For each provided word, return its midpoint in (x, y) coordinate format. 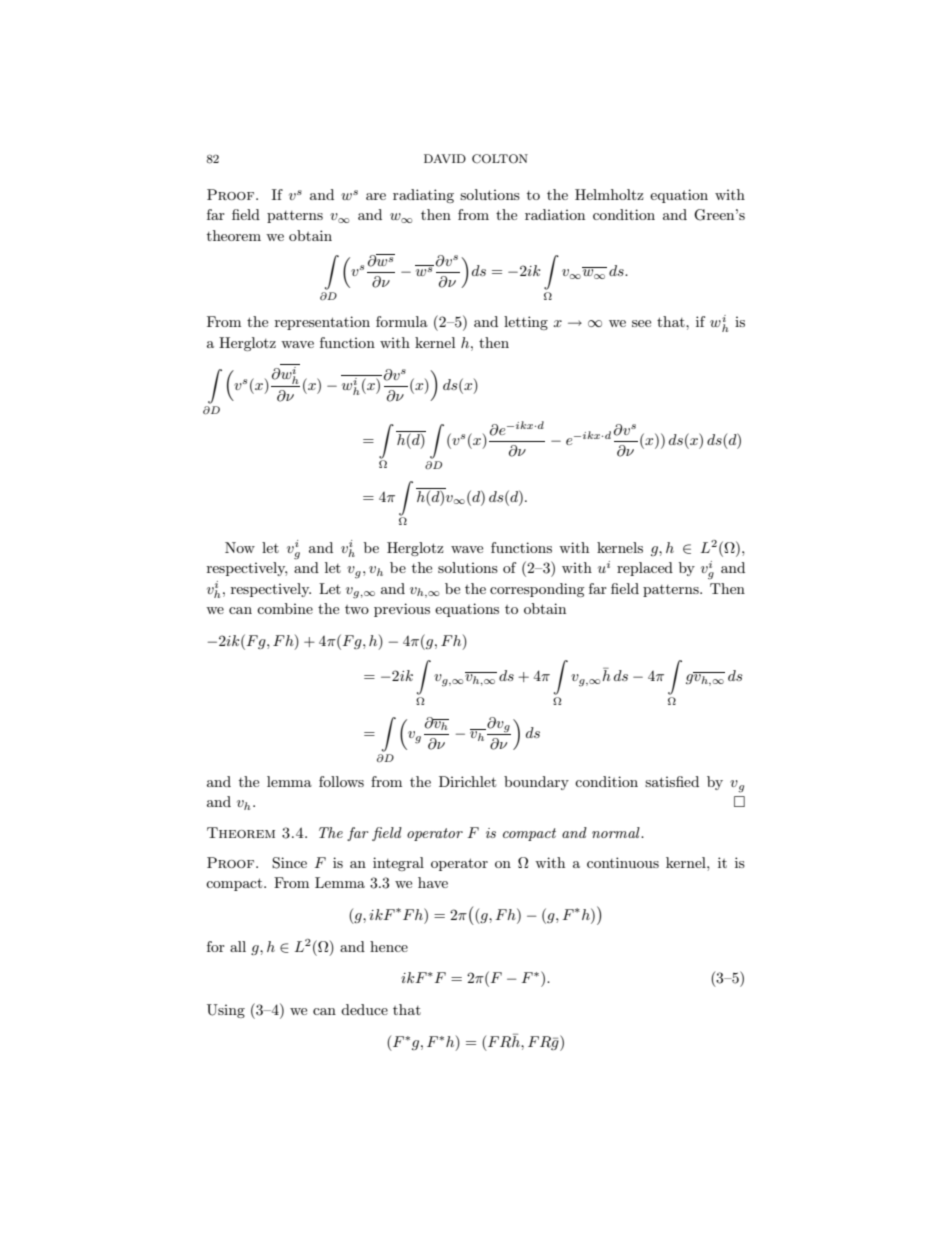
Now (240, 547)
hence (389, 946)
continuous (623, 862)
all (238, 946)
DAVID (445, 158)
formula (402, 321)
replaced (645, 569)
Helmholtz (609, 194)
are (376, 196)
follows (341, 781)
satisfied (672, 781)
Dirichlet (467, 781)
